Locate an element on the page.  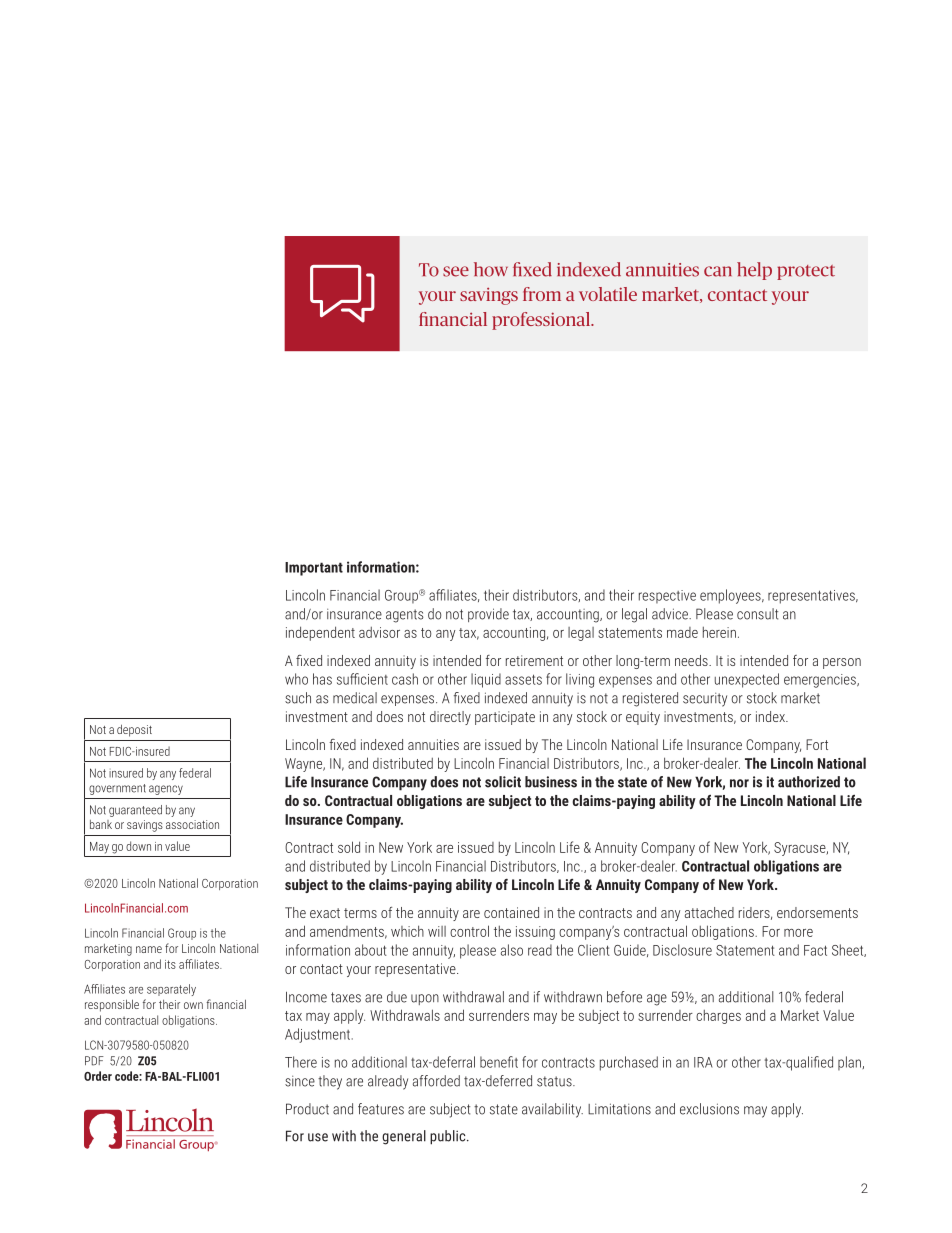
how is located at coordinates (491, 269).
